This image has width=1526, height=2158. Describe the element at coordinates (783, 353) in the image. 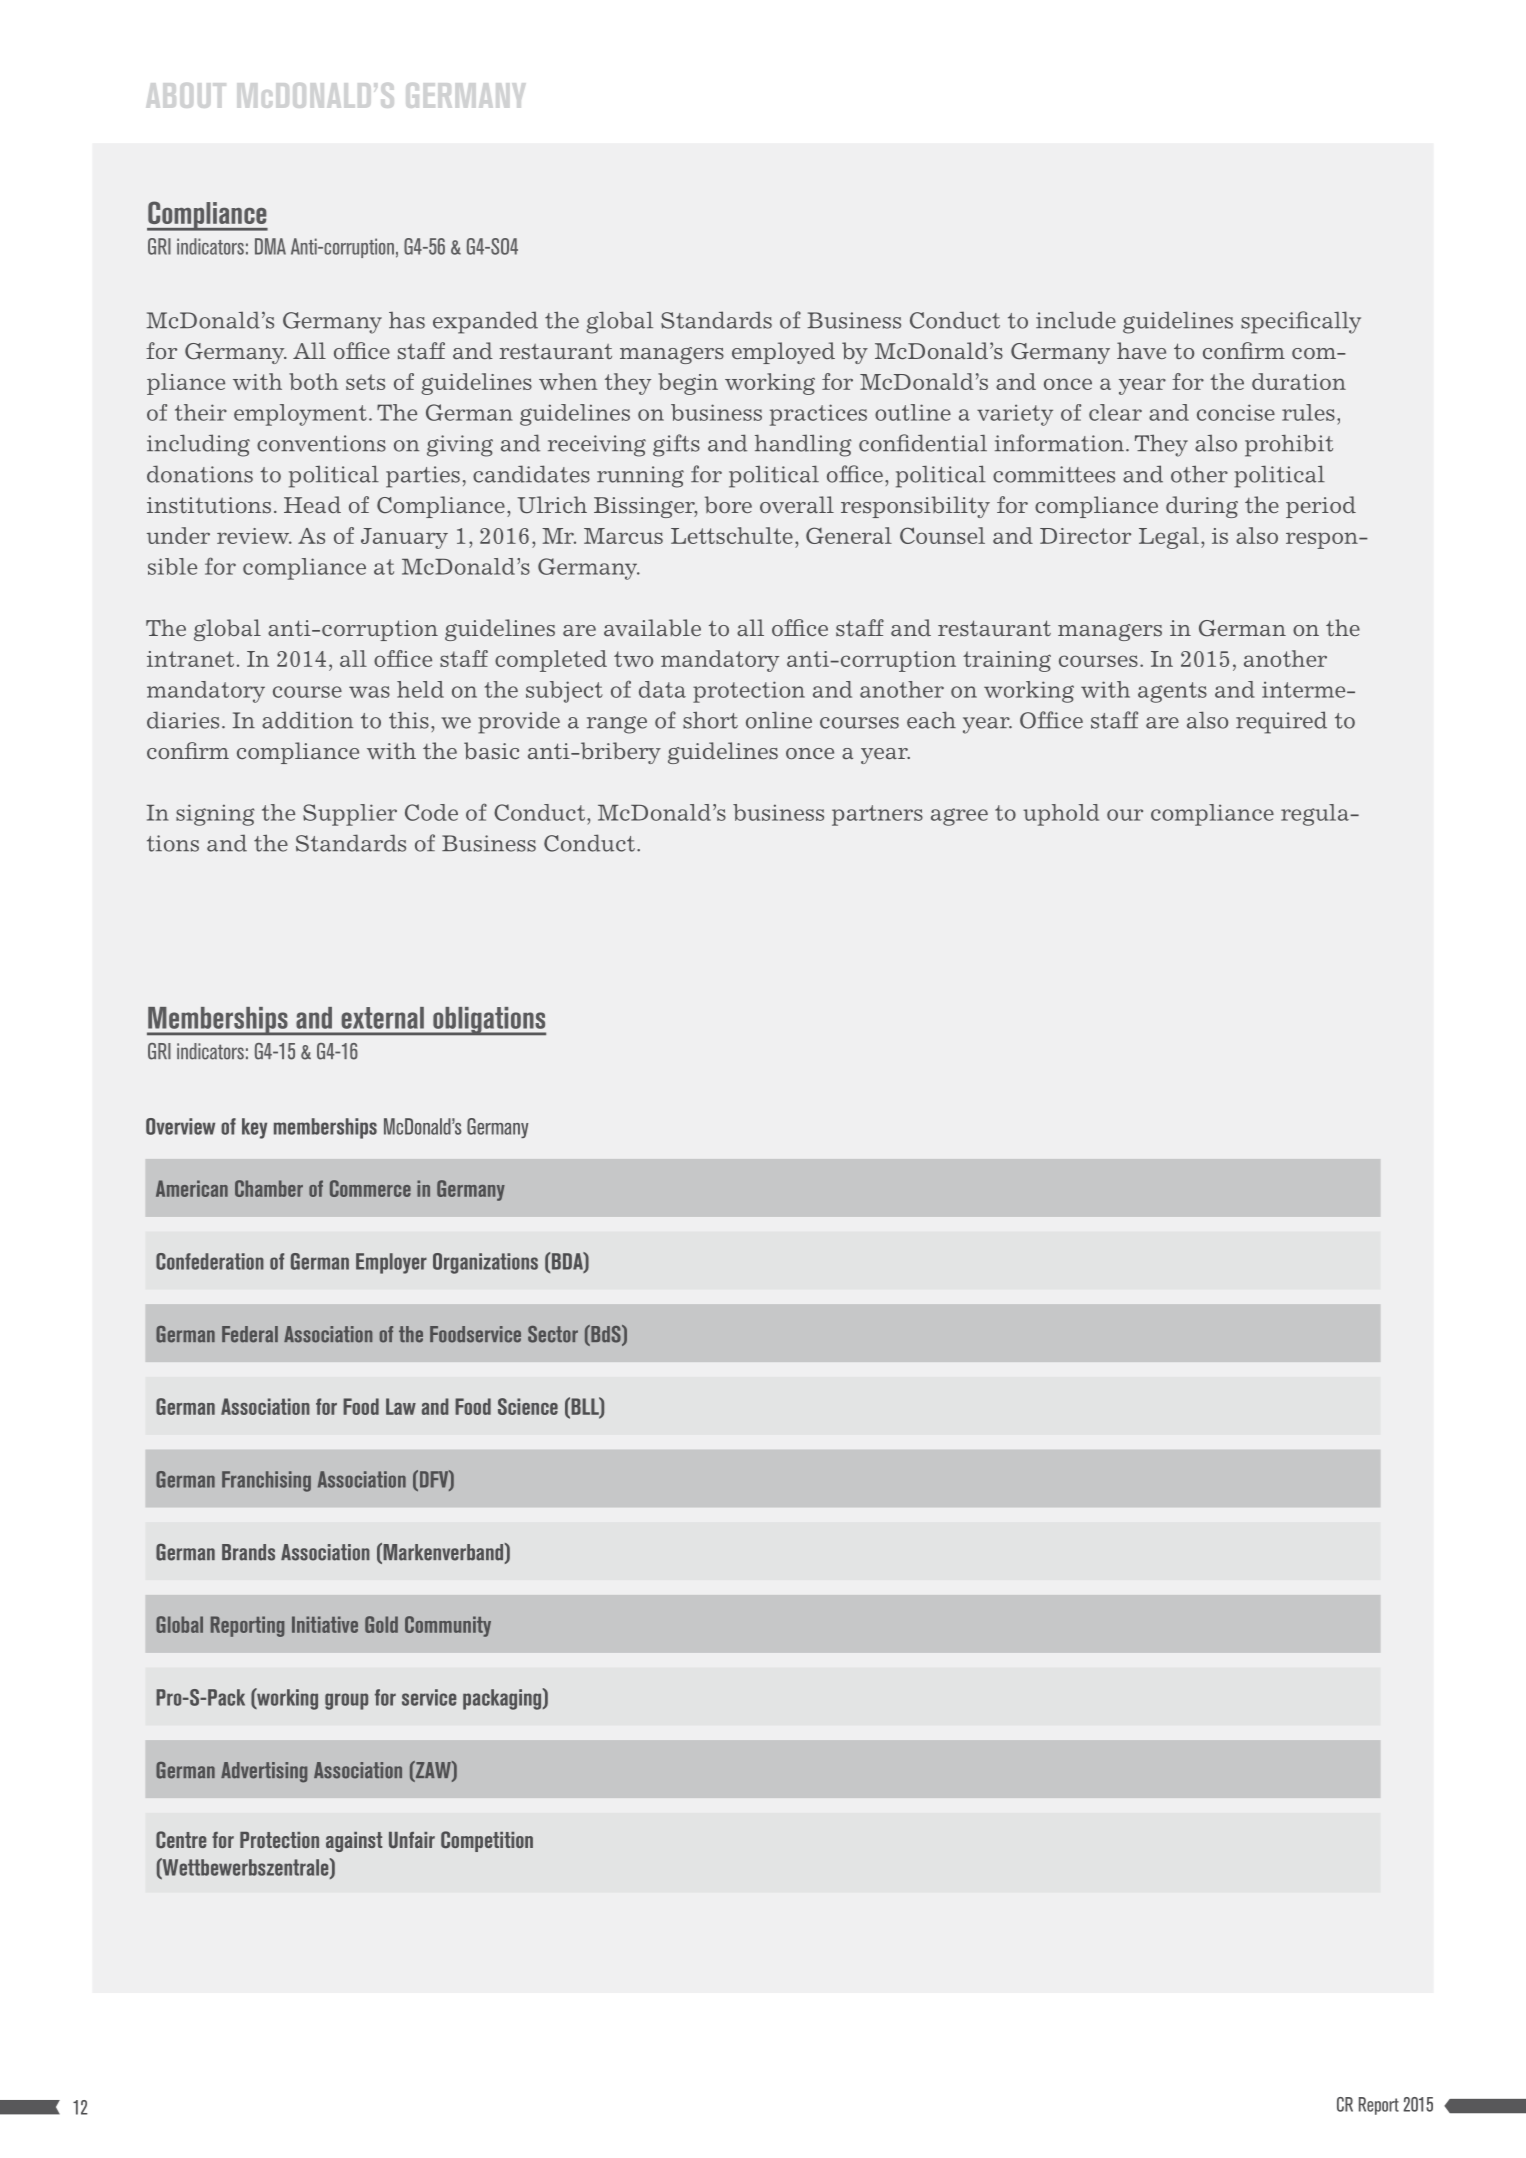

I see `employed` at that location.
